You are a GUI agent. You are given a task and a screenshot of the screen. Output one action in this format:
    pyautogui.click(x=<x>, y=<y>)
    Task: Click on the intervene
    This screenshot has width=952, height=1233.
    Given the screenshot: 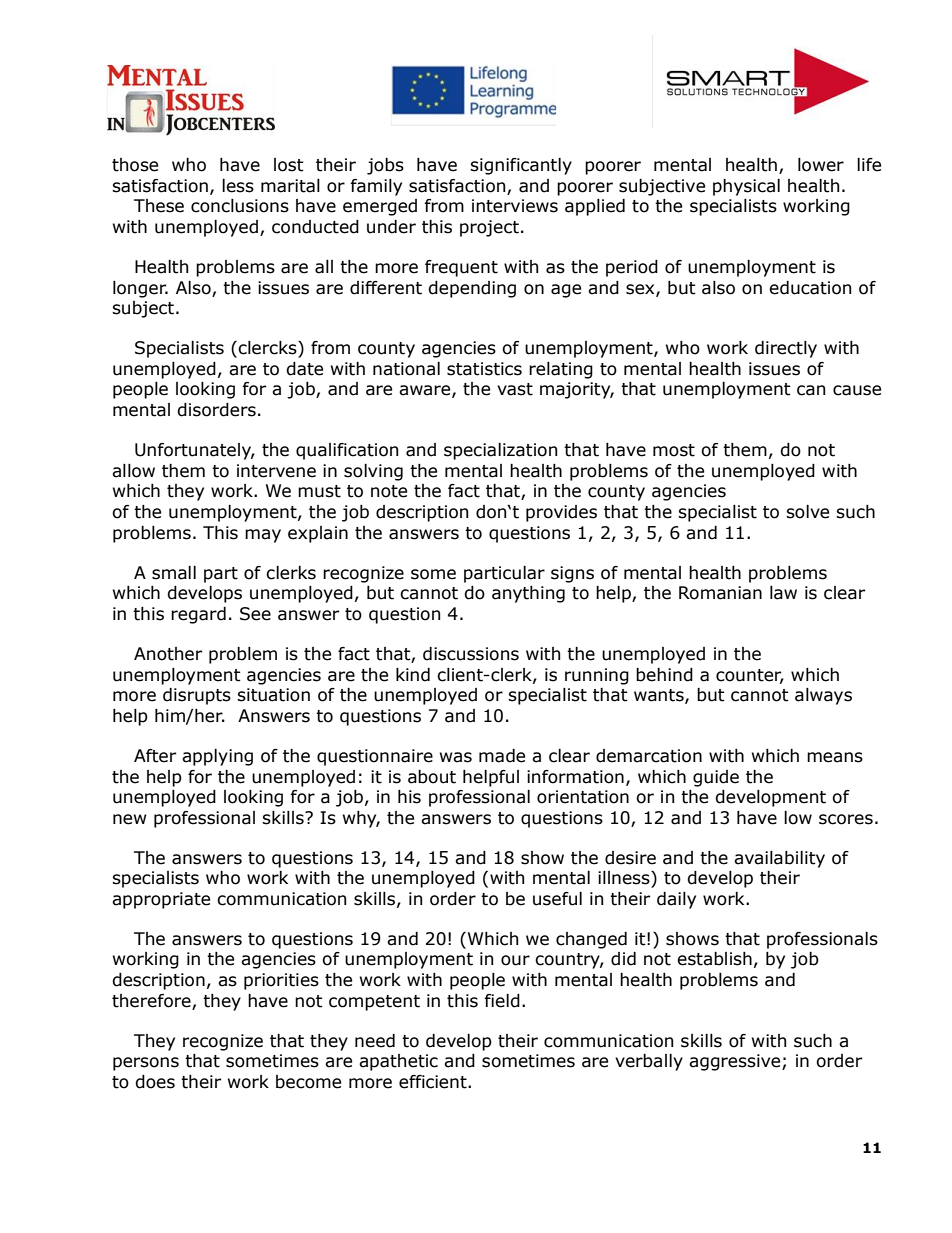 What is the action you would take?
    pyautogui.click(x=276, y=471)
